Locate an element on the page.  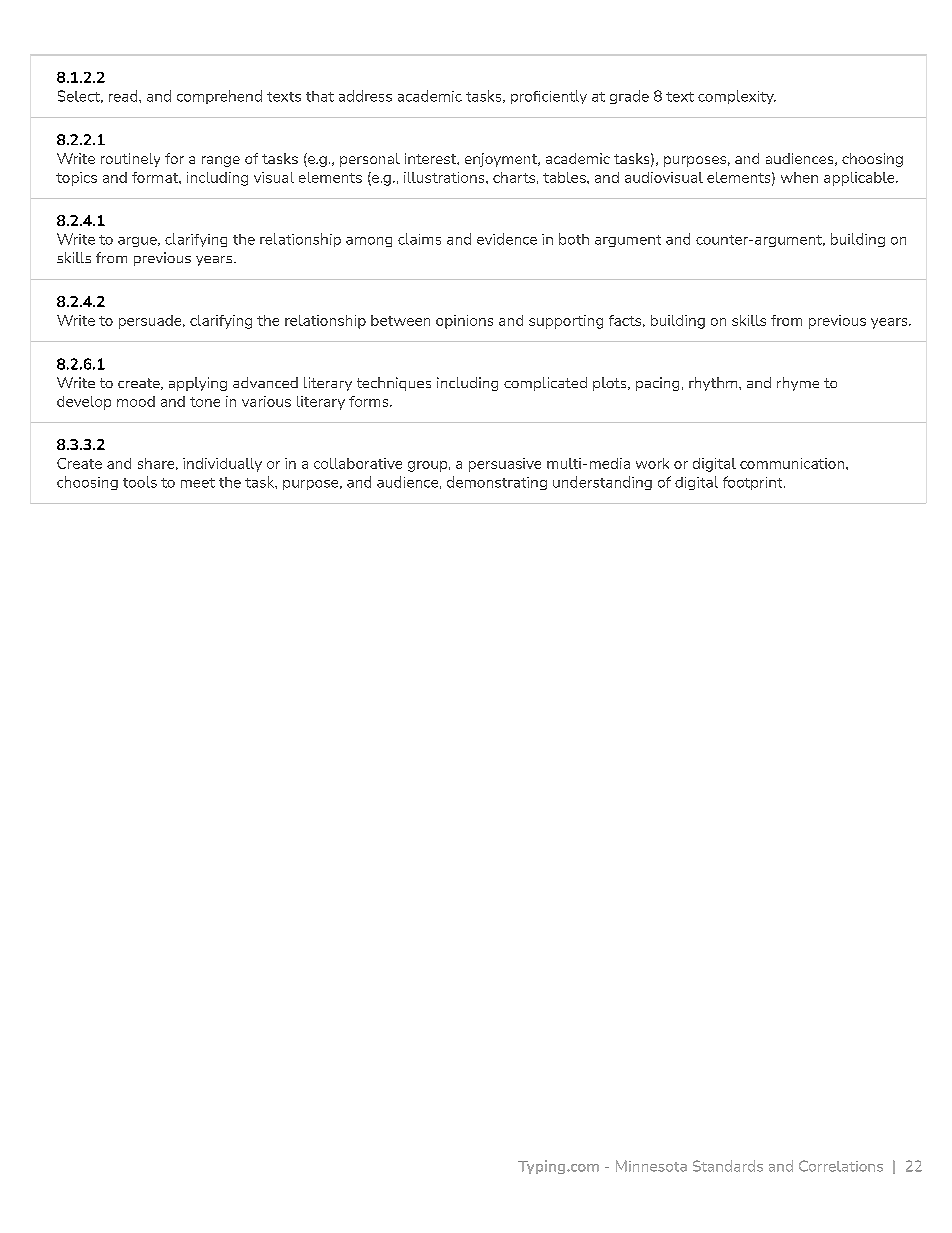
complexity is located at coordinates (737, 97).
